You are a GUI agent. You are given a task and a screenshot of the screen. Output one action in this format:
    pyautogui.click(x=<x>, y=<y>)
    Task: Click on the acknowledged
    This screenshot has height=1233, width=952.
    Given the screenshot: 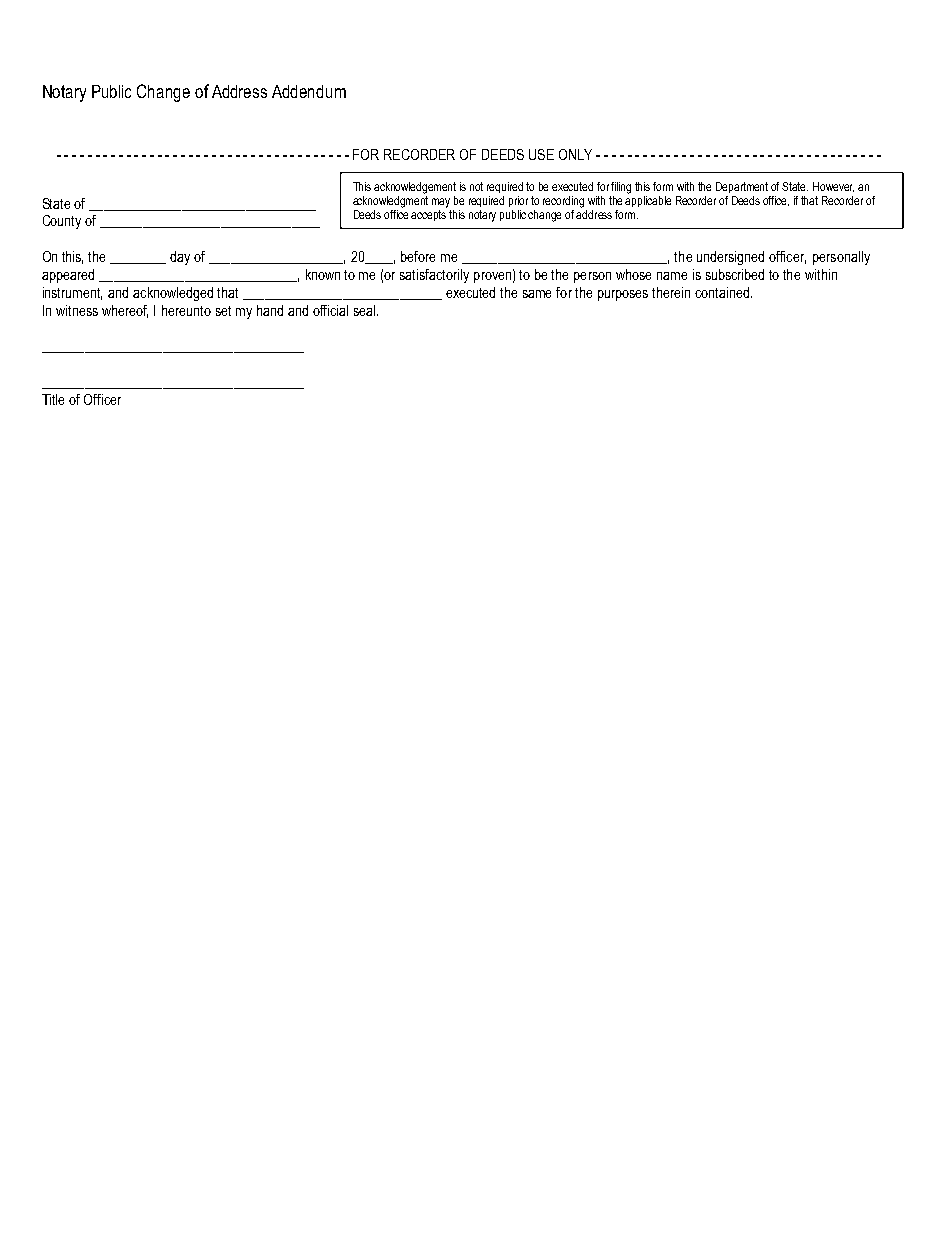 What is the action you would take?
    pyautogui.click(x=173, y=294)
